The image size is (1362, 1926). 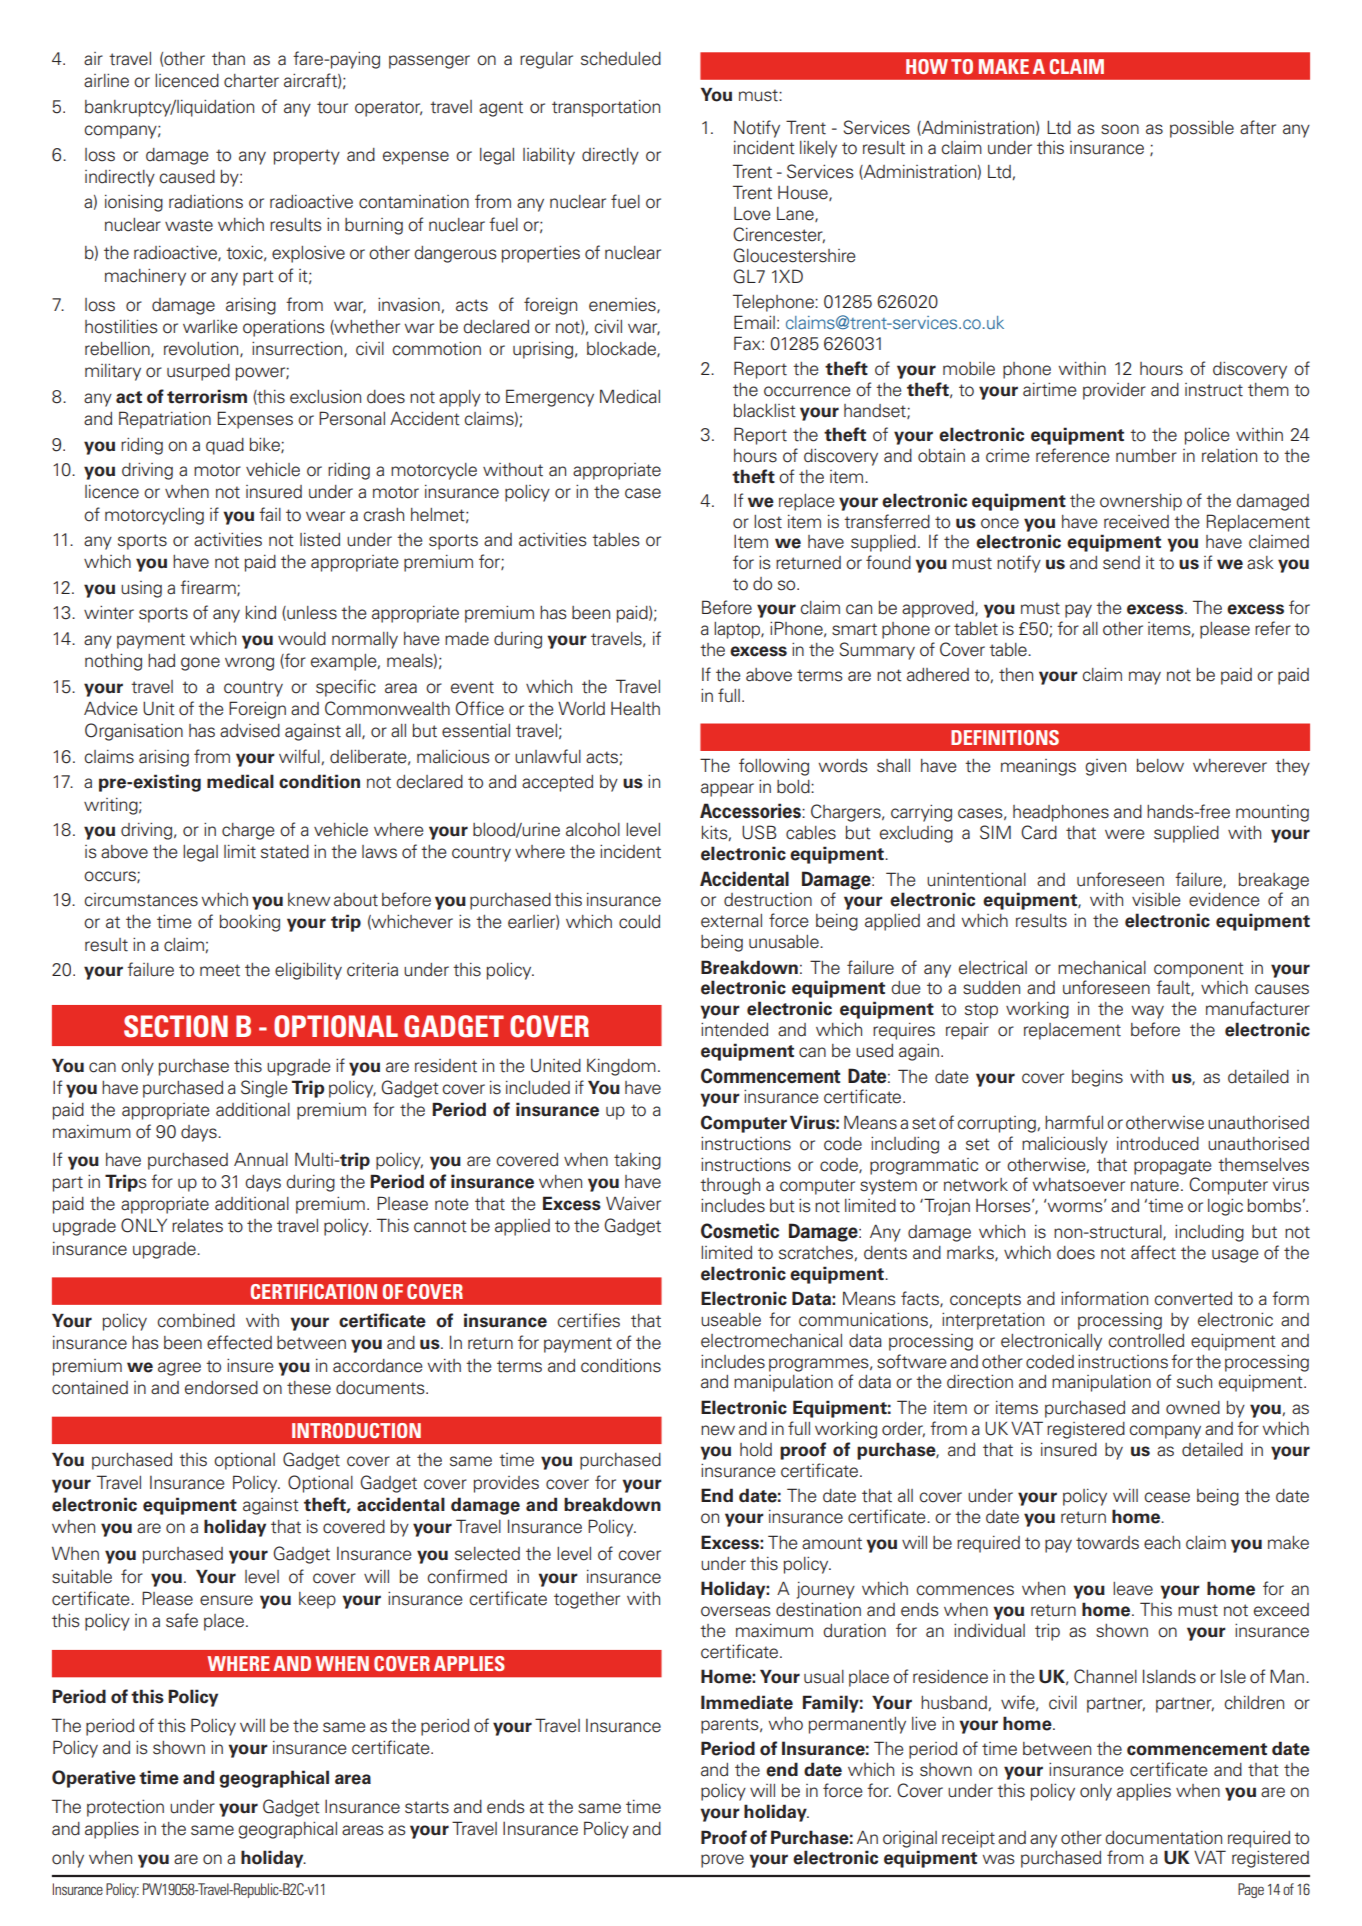 I want to click on hold, so click(x=756, y=1450).
